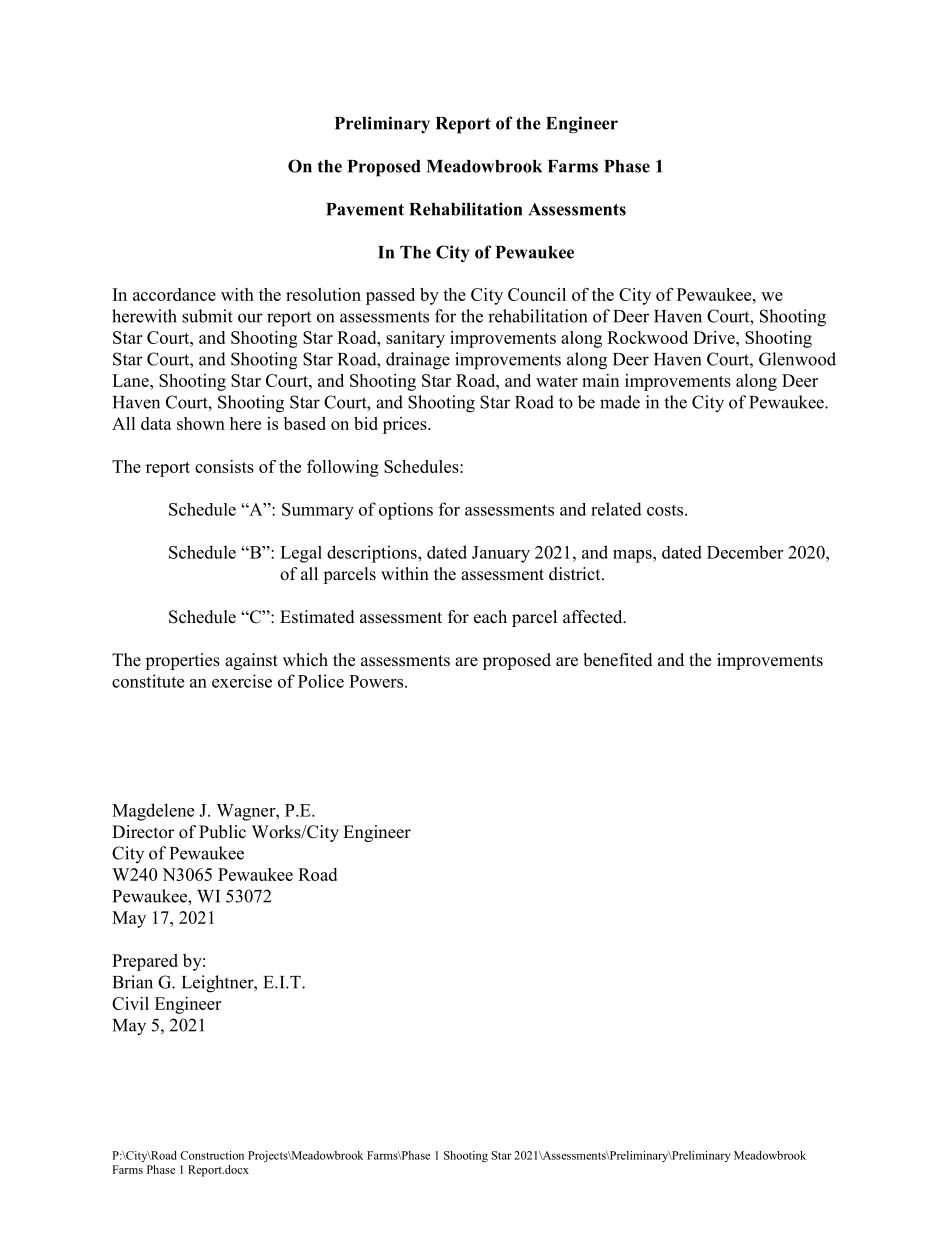 The image size is (952, 1233). Describe the element at coordinates (490, 617) in the document. I see `each` at that location.
